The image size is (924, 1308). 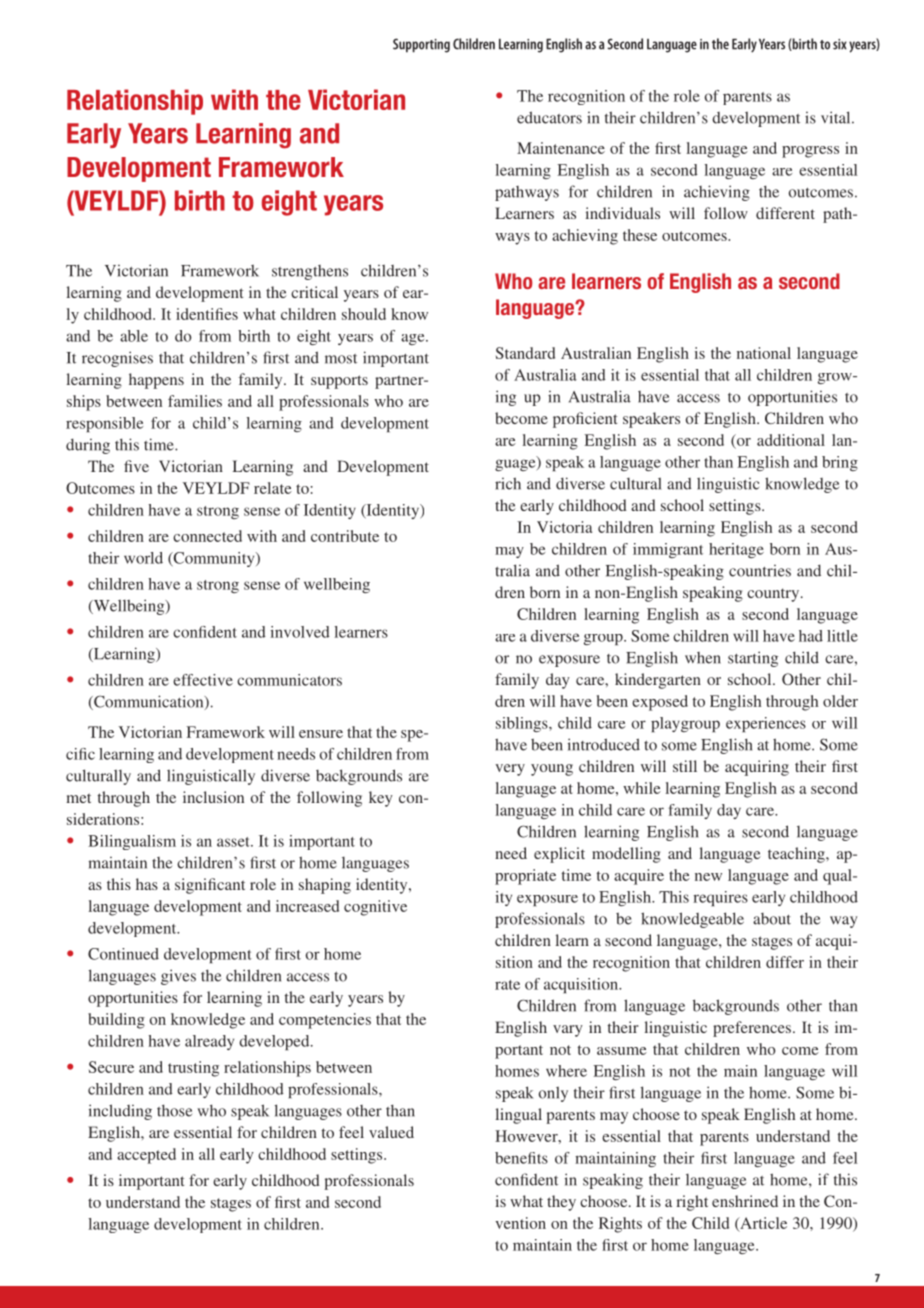 I want to click on teaching, so click(x=797, y=855).
